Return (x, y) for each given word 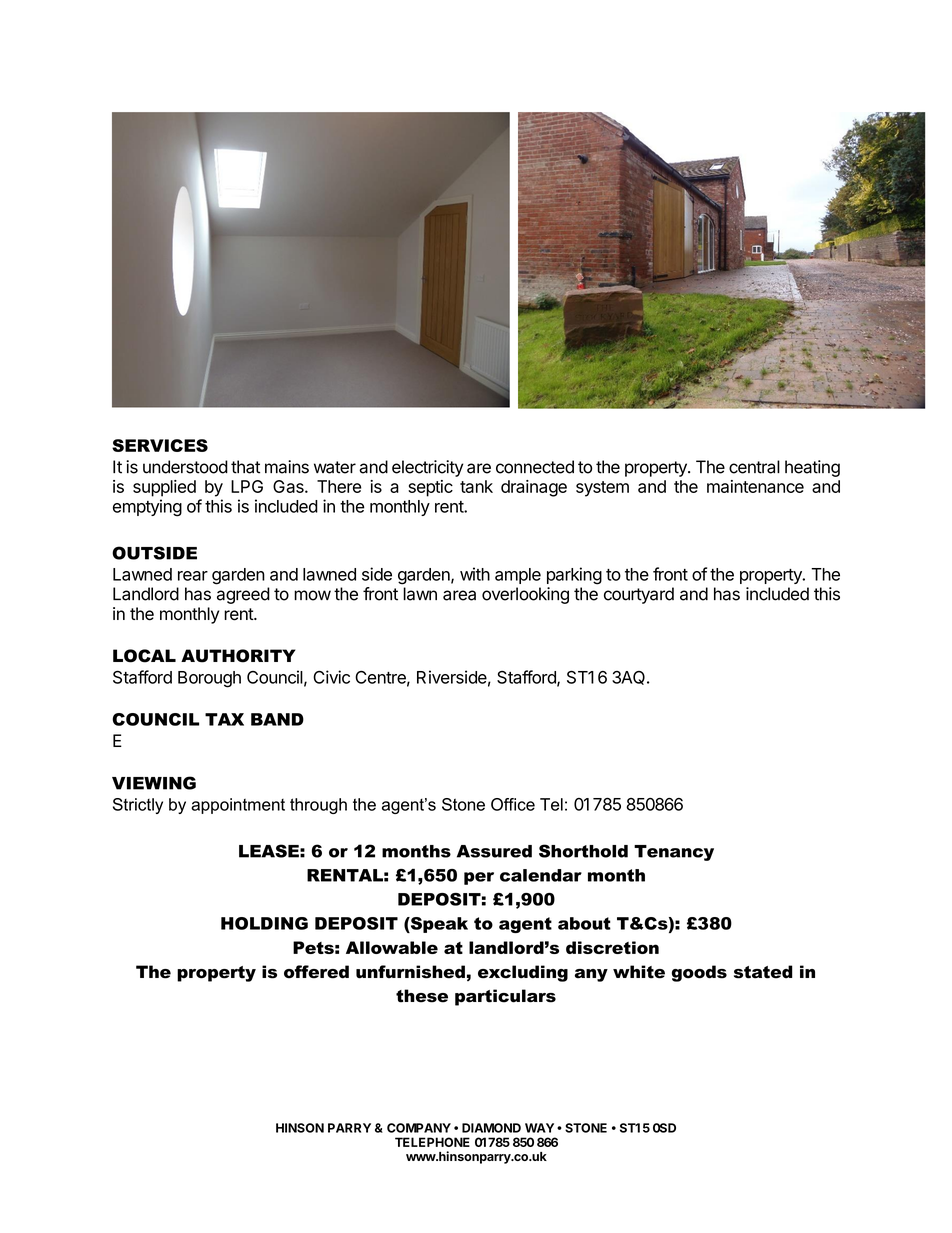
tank (476, 486)
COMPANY (419, 1128)
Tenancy (674, 853)
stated (763, 972)
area (459, 595)
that (245, 467)
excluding (523, 973)
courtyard (639, 595)
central (754, 467)
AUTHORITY (238, 656)
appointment (238, 806)
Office (513, 804)
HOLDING (264, 923)
